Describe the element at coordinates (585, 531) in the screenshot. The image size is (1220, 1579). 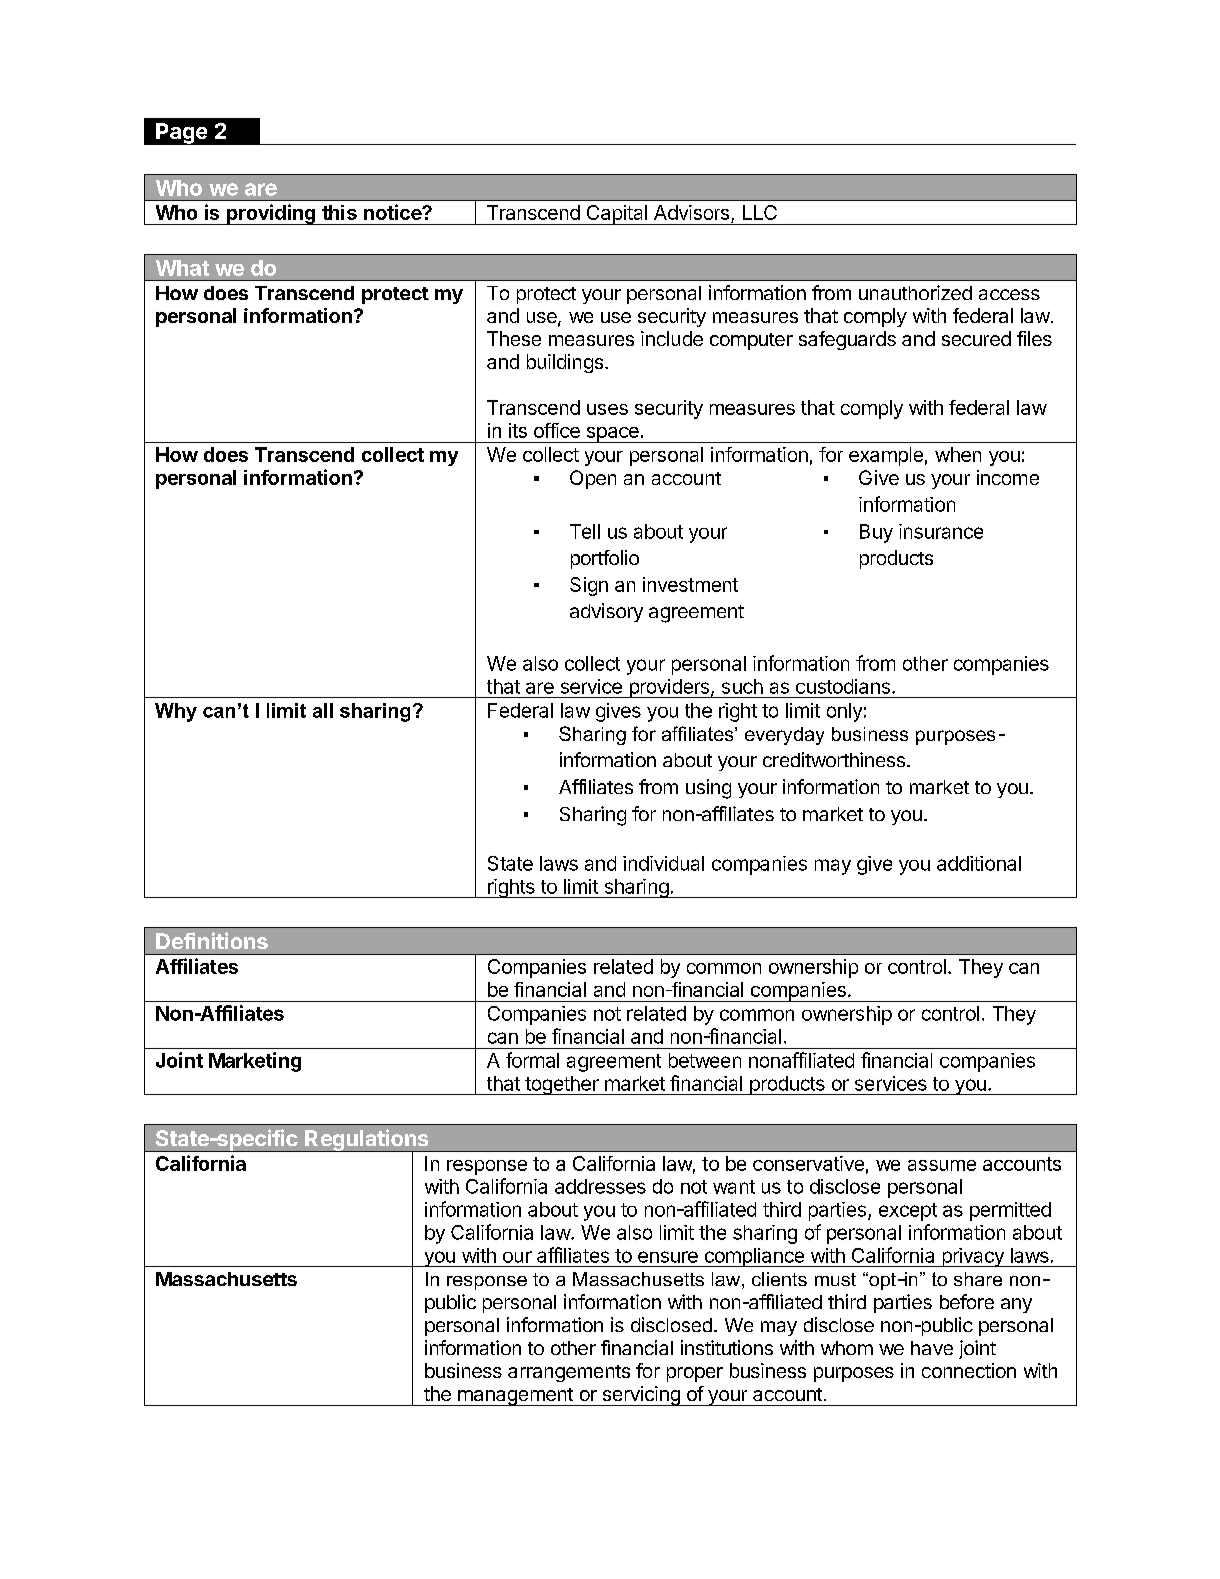
I see `Tell` at that location.
